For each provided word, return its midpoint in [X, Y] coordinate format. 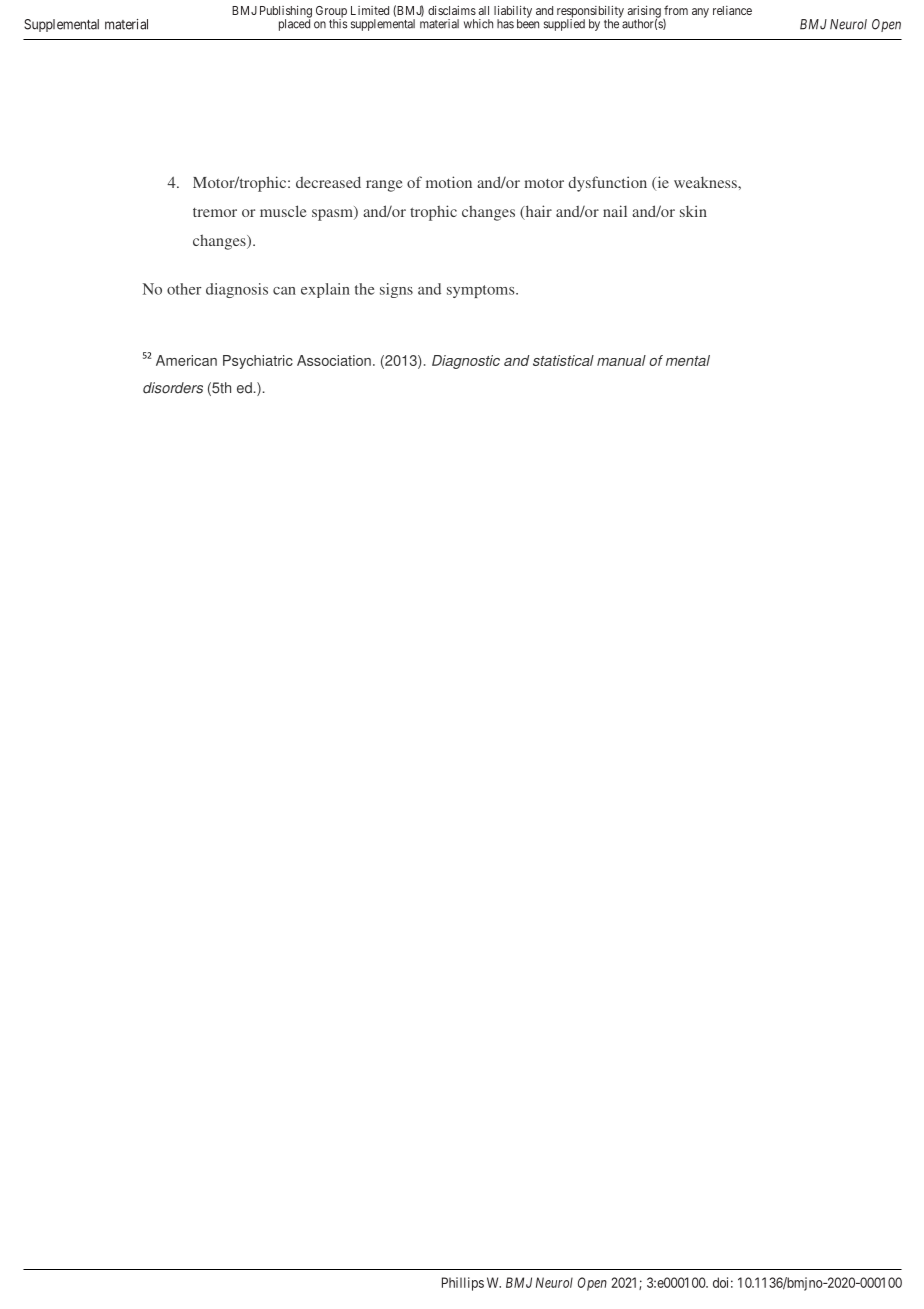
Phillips [463, 1284]
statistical [563, 360]
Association [334, 360]
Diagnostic [466, 362]
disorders [173, 388]
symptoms [482, 291]
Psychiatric [258, 362]
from [676, 10]
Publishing [286, 12]
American [186, 360]
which [478, 24]
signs [396, 290]
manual [621, 360]
